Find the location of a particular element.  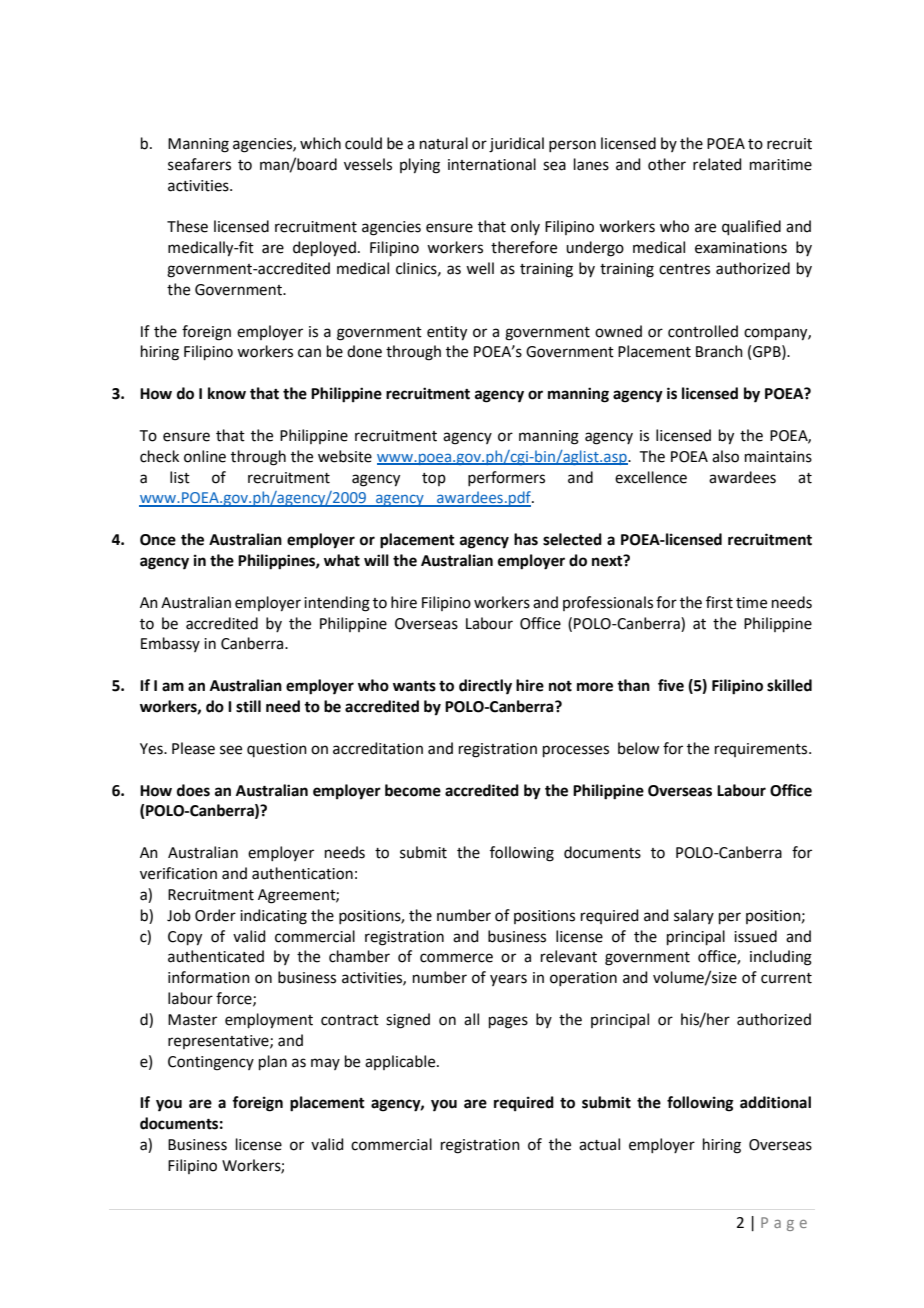

related is located at coordinates (717, 164).
